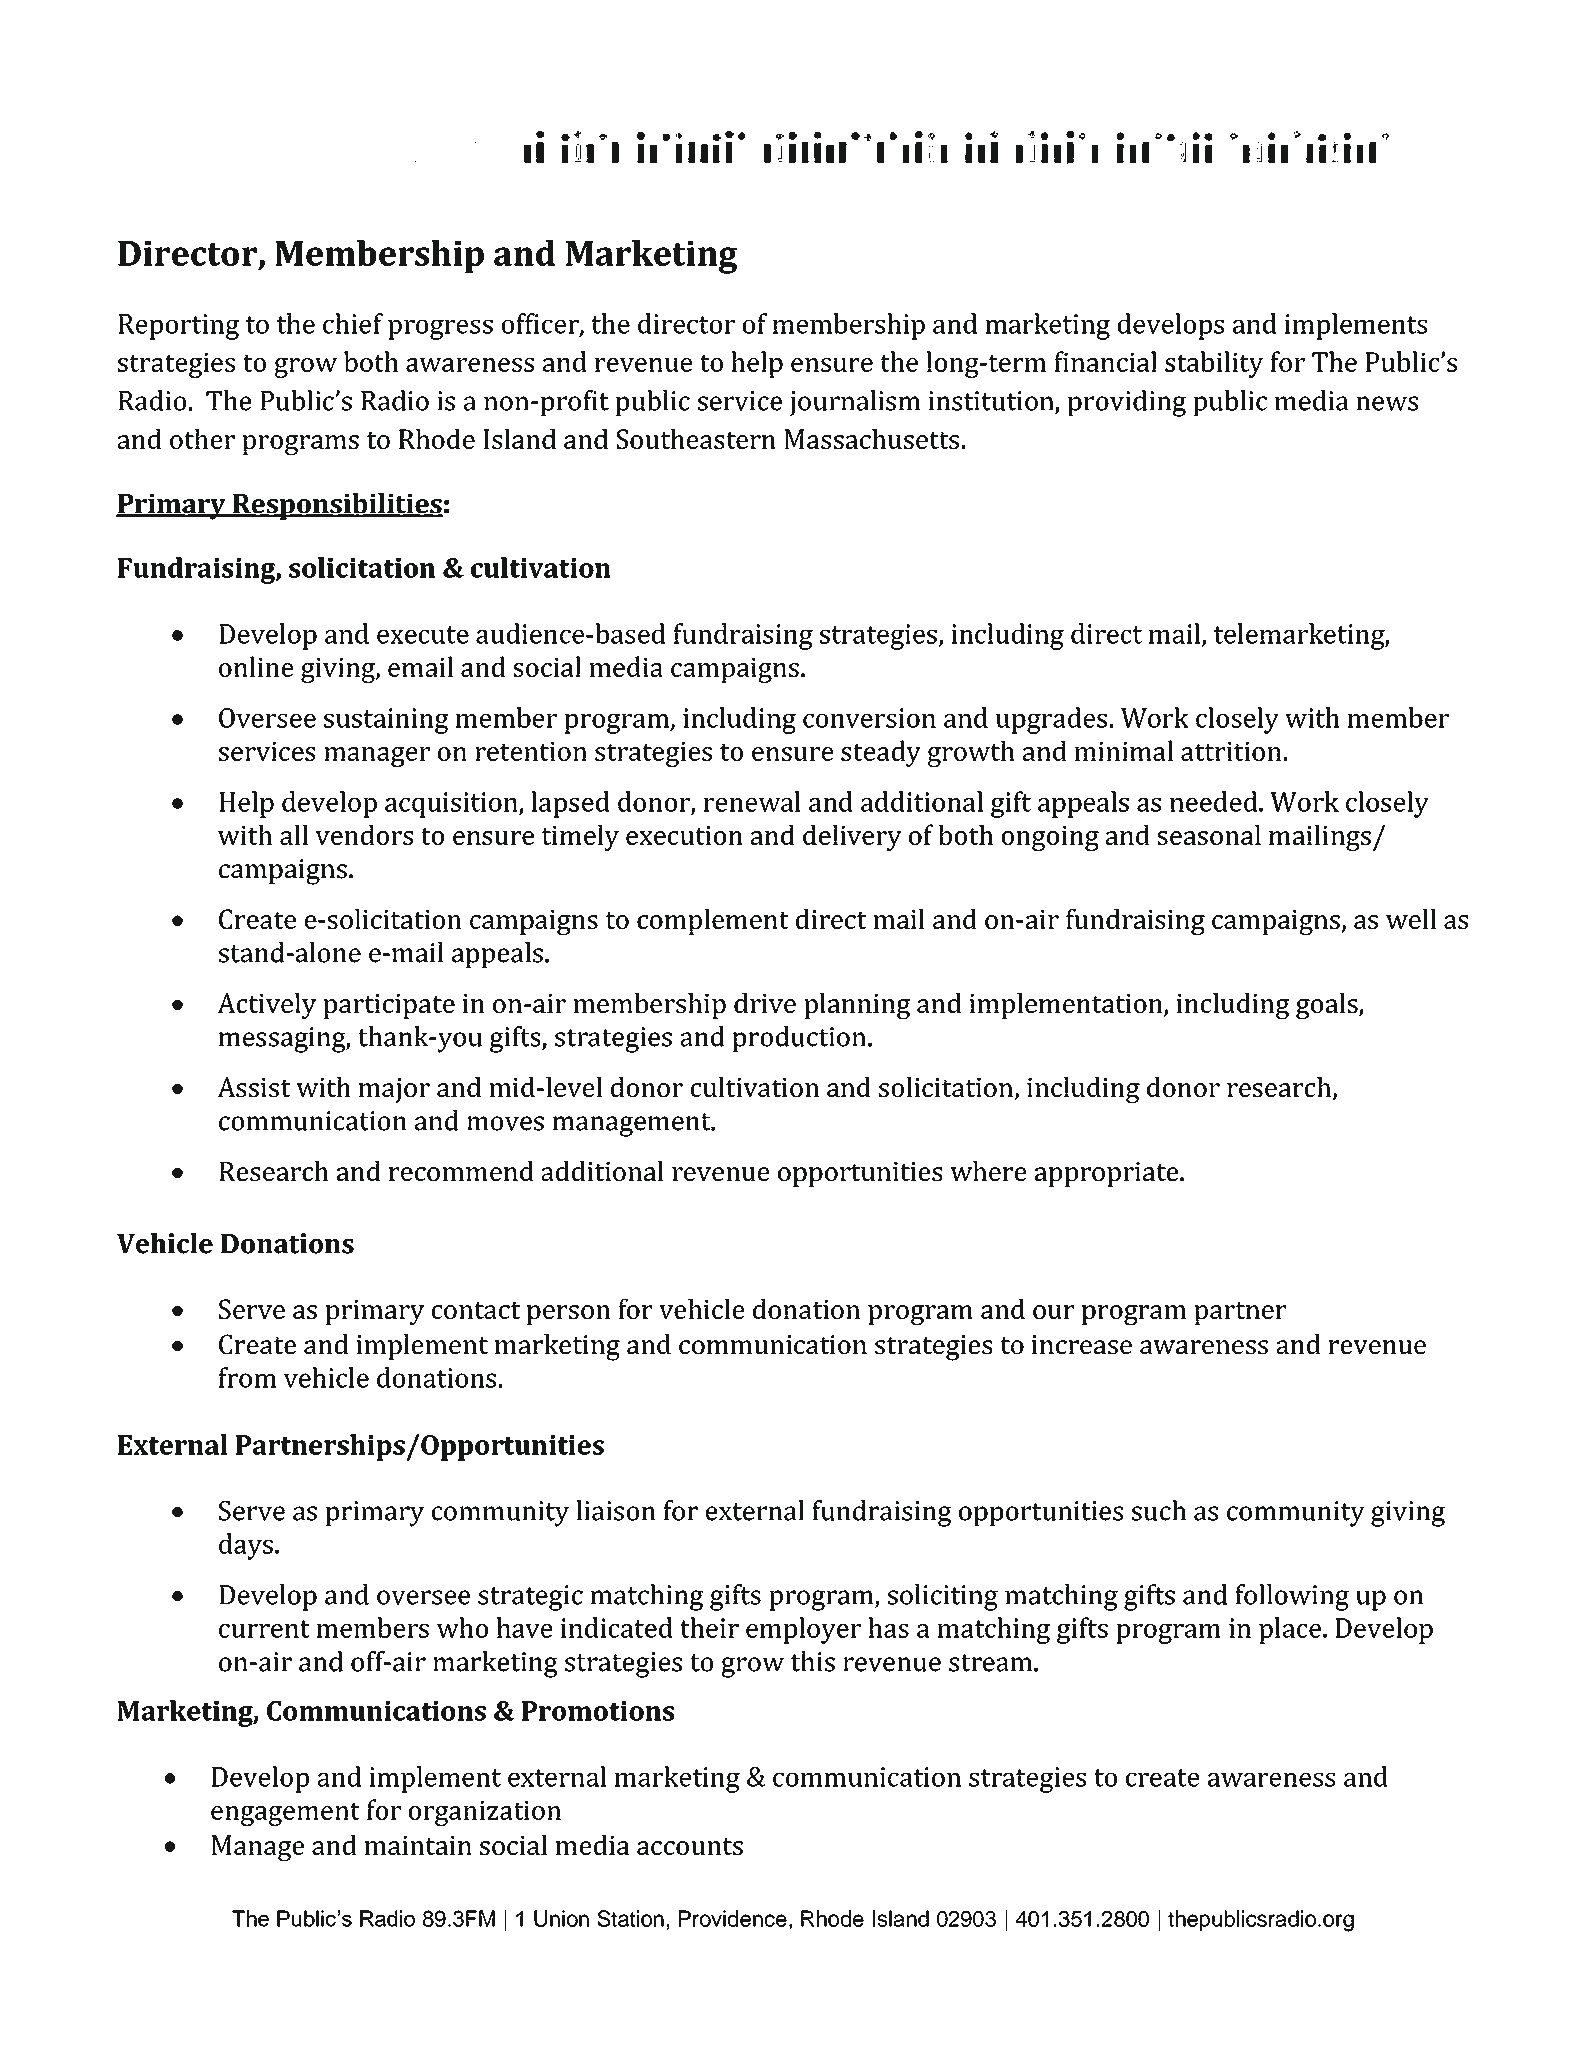 This page has width=1587, height=2054. I want to click on stability, so click(1214, 364).
